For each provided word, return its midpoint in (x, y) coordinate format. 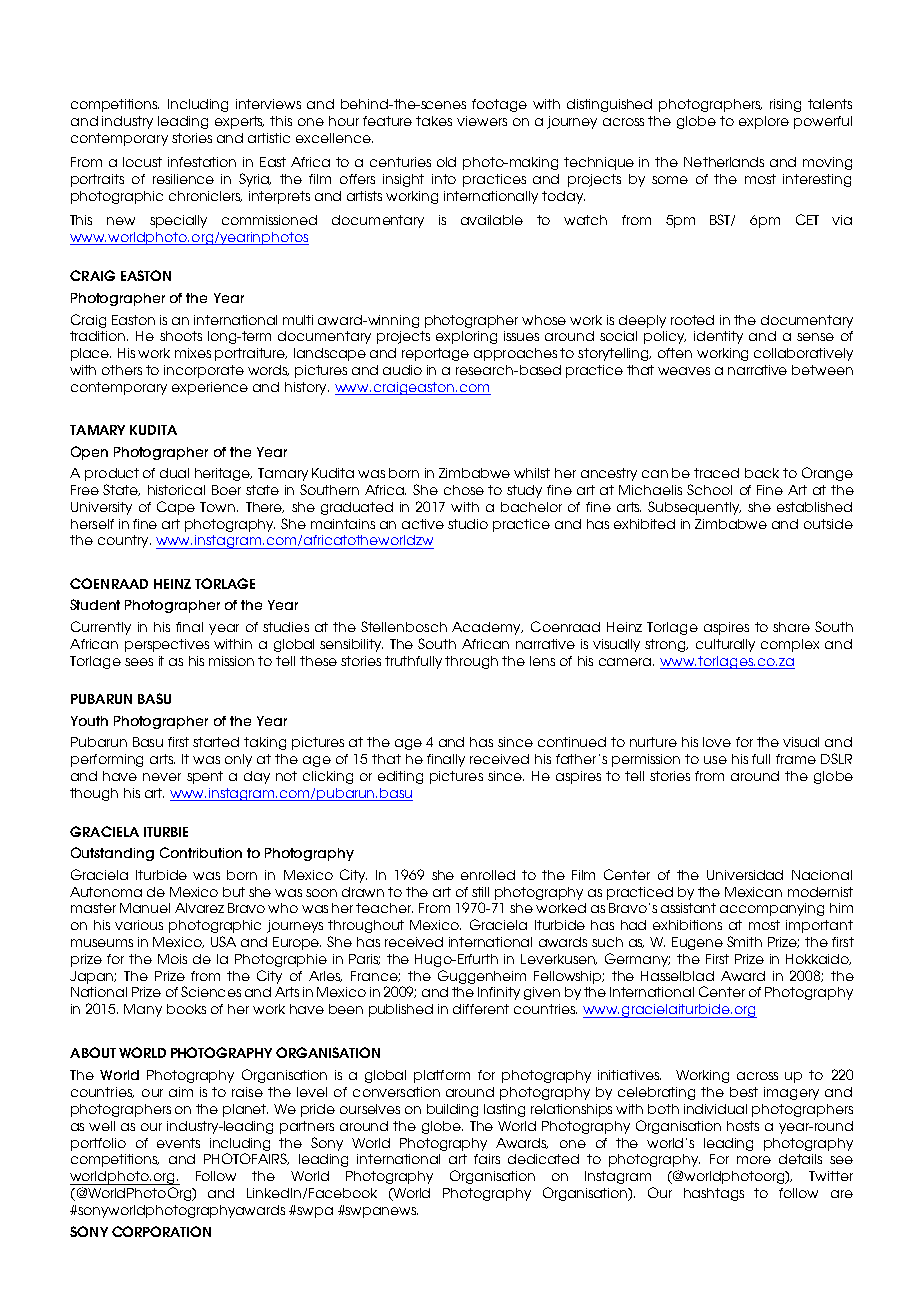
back (762, 473)
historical (176, 490)
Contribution (201, 852)
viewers (482, 121)
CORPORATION (161, 1231)
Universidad (745, 875)
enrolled (488, 875)
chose (464, 490)
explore (764, 122)
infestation (202, 162)
